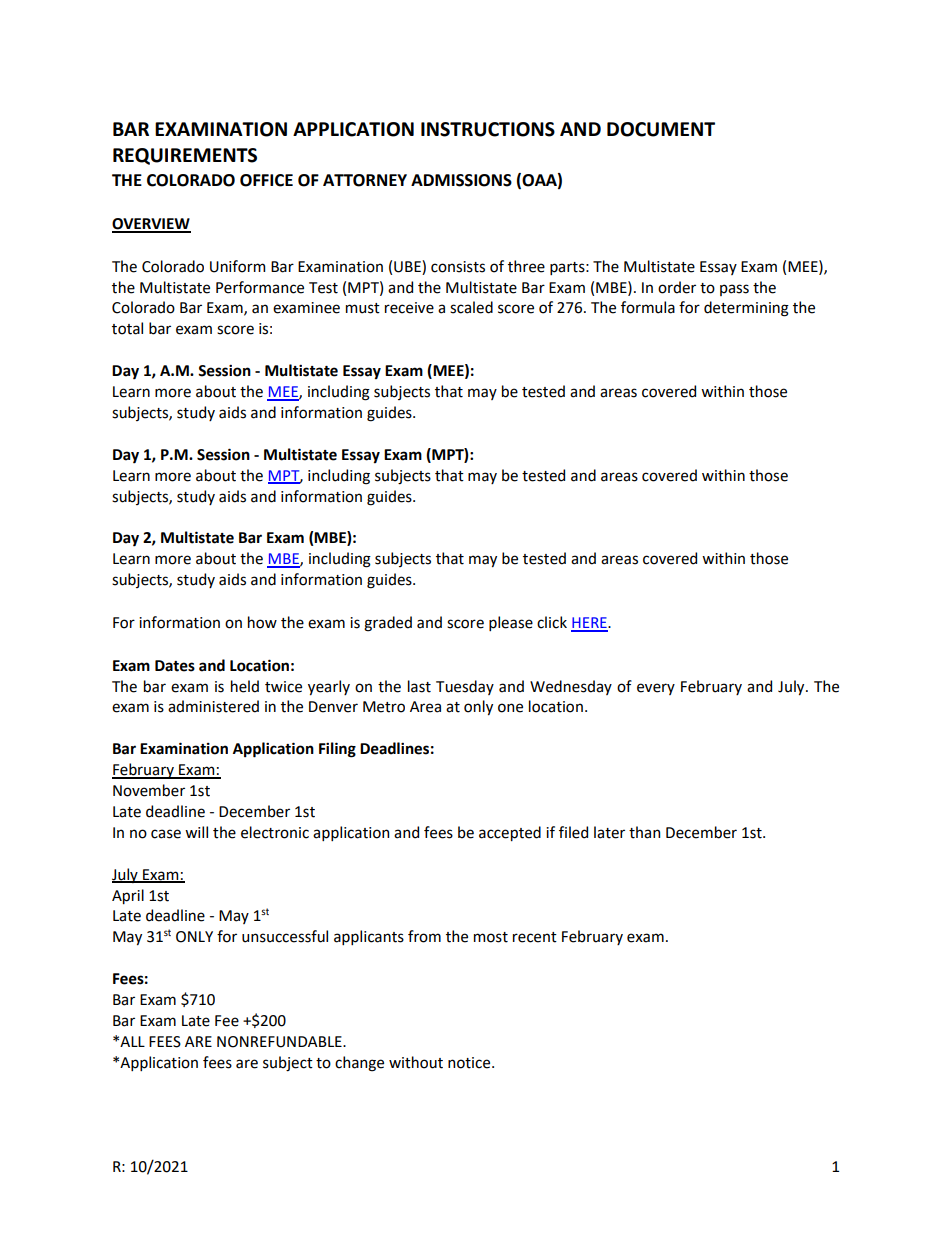  What do you see at coordinates (262, 622) in the screenshot?
I see `how` at bounding box center [262, 622].
